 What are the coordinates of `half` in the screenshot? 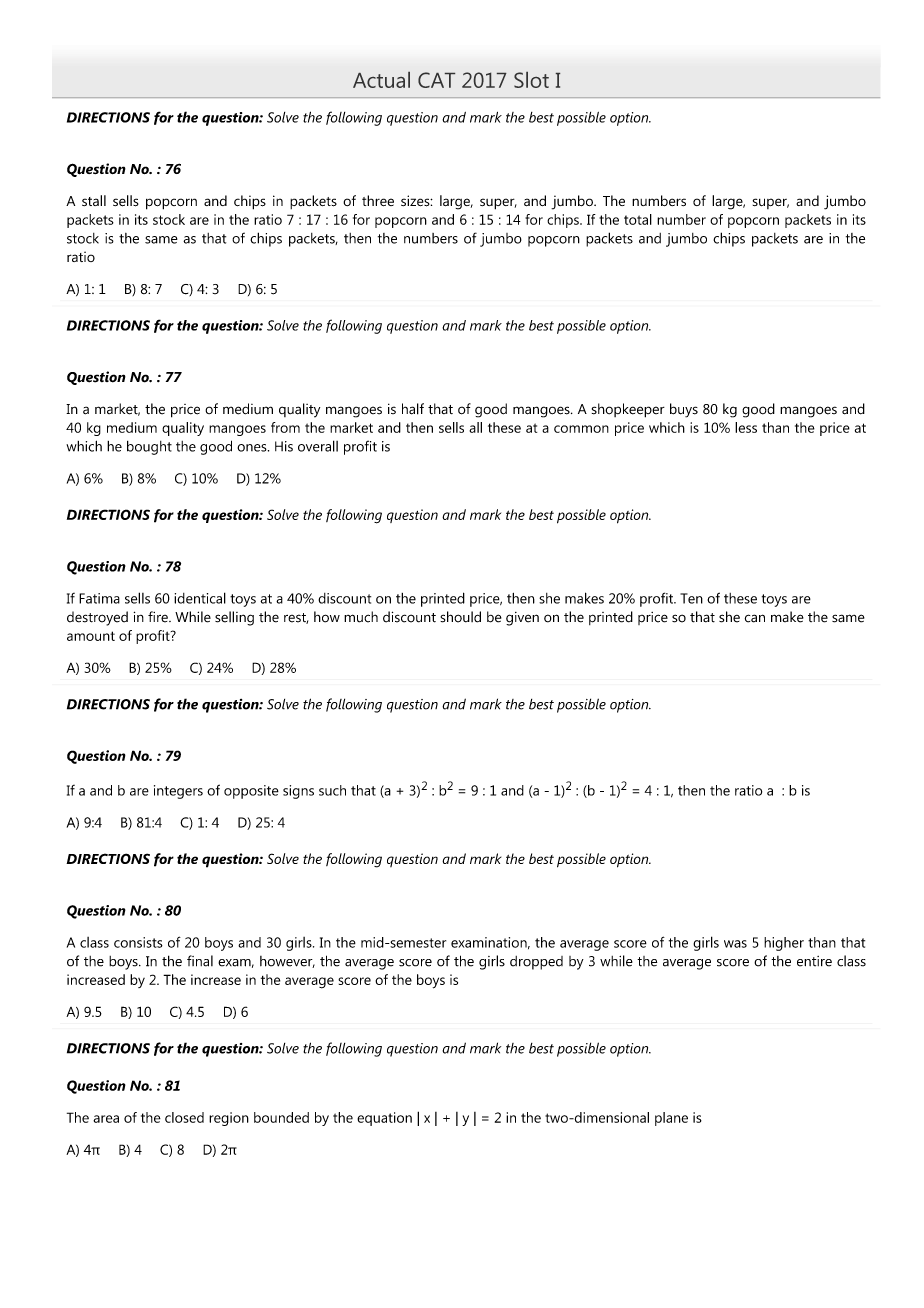 It's located at (413, 409).
